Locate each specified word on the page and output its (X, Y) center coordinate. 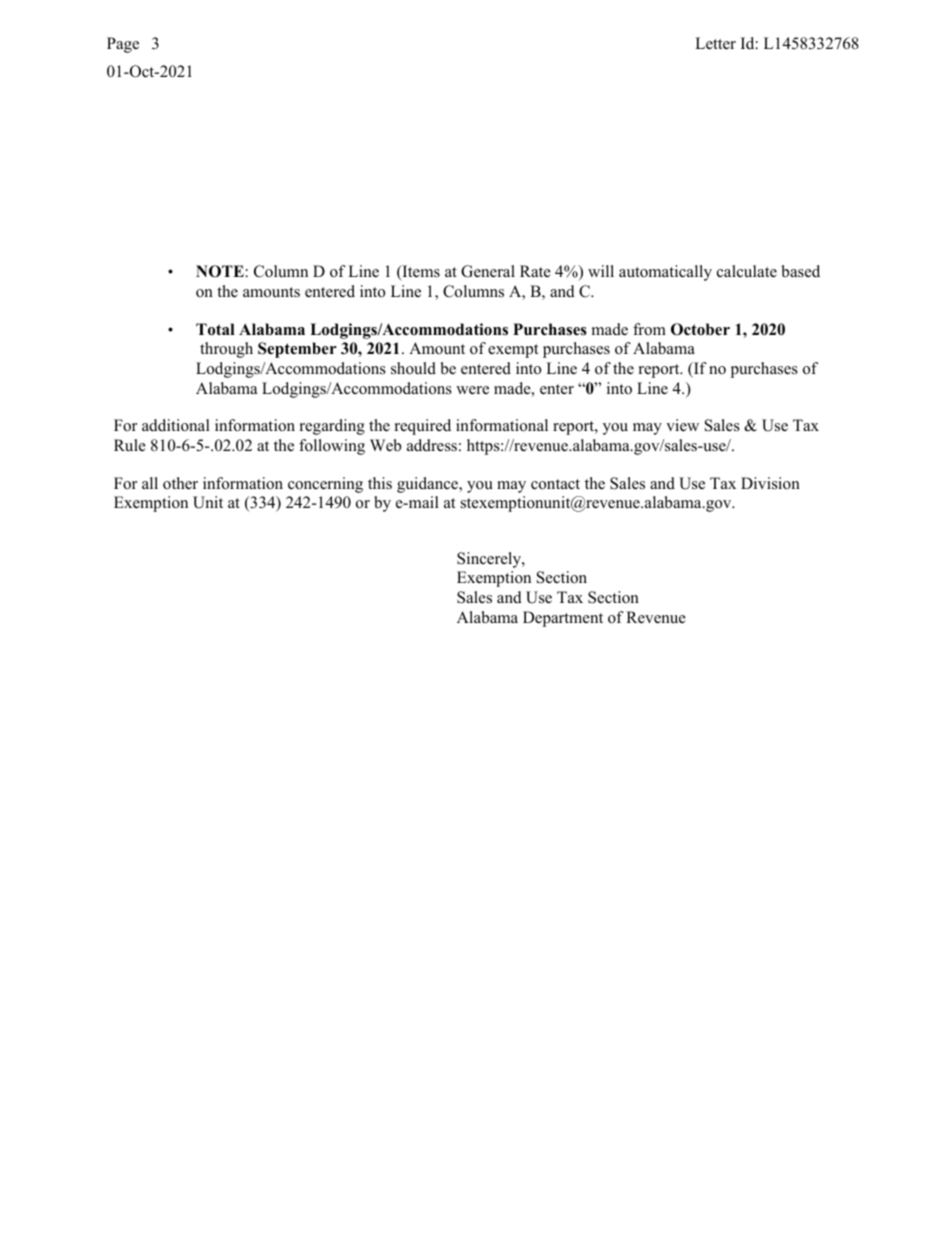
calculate (747, 271)
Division (770, 483)
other (180, 483)
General (488, 271)
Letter (715, 43)
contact (555, 484)
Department (563, 619)
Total (215, 329)
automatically (665, 273)
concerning (325, 485)
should (413, 368)
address (432, 445)
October (700, 329)
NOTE (220, 271)
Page (123, 45)
